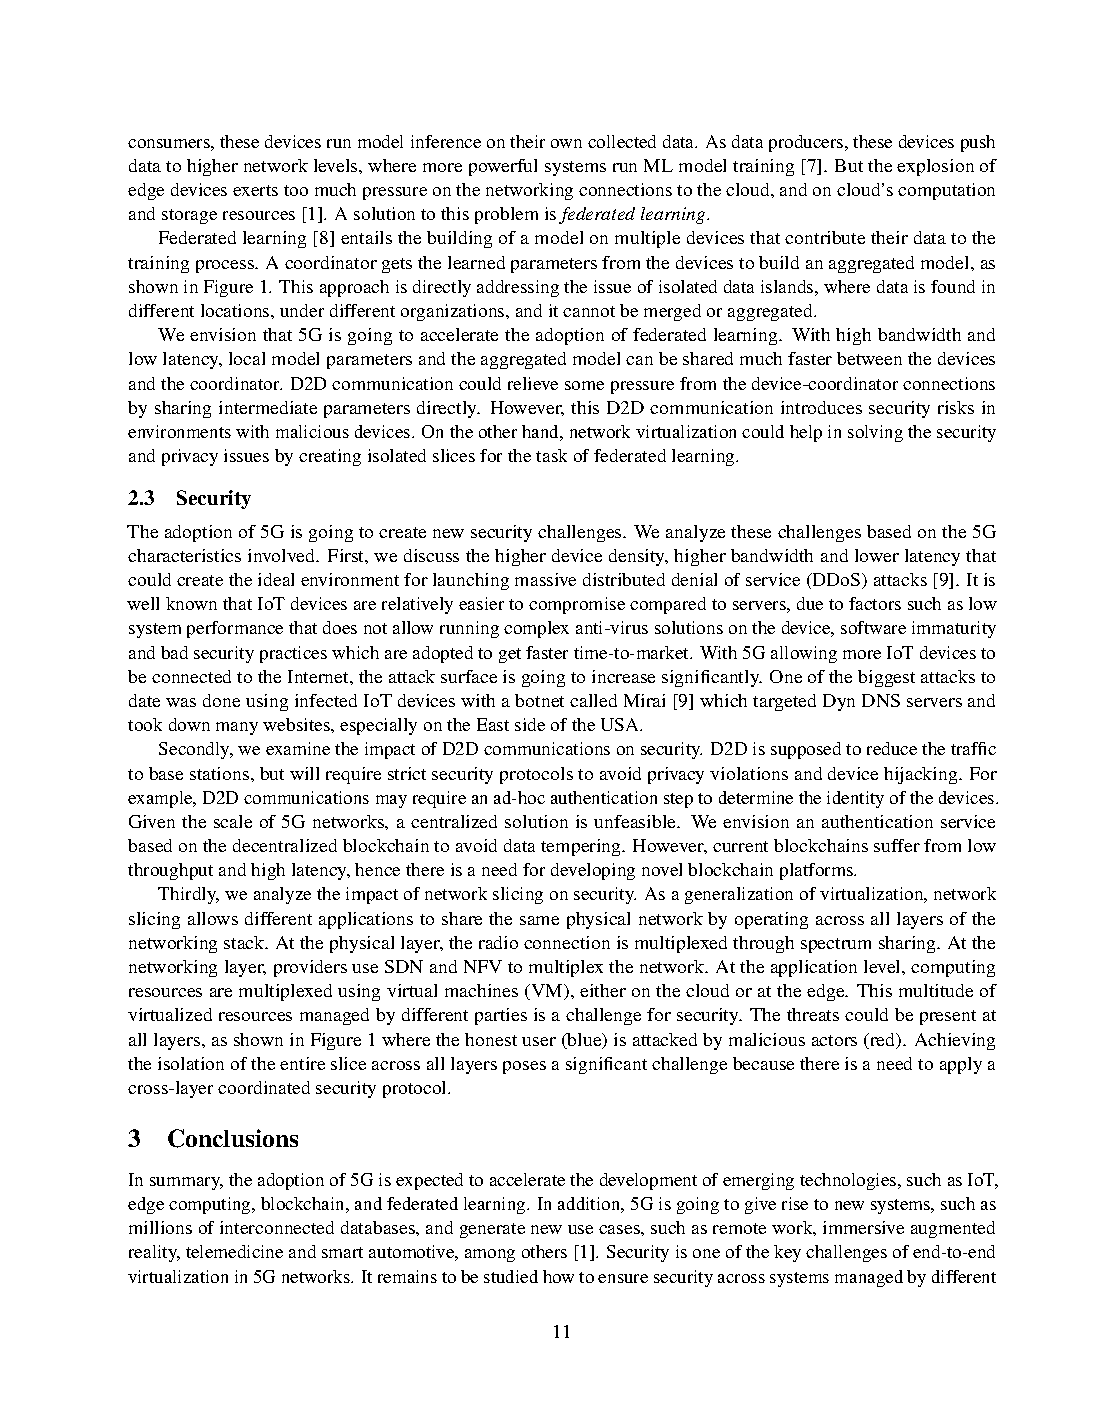 Image resolution: width=1093 pixels, height=1414 pixels. Describe the element at coordinates (503, 167) in the screenshot. I see `powerful` at that location.
